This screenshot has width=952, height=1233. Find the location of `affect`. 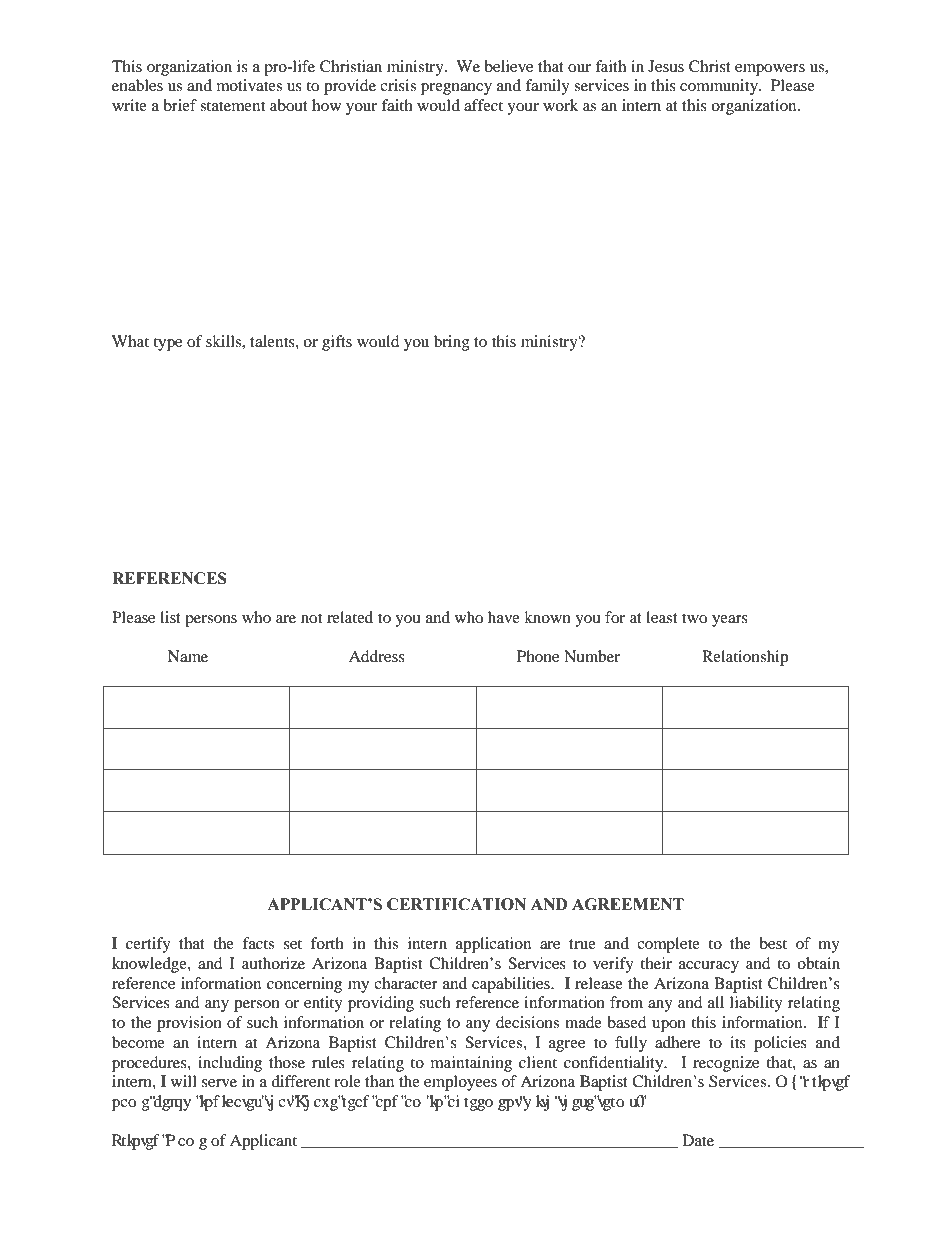

affect is located at coordinates (483, 105).
